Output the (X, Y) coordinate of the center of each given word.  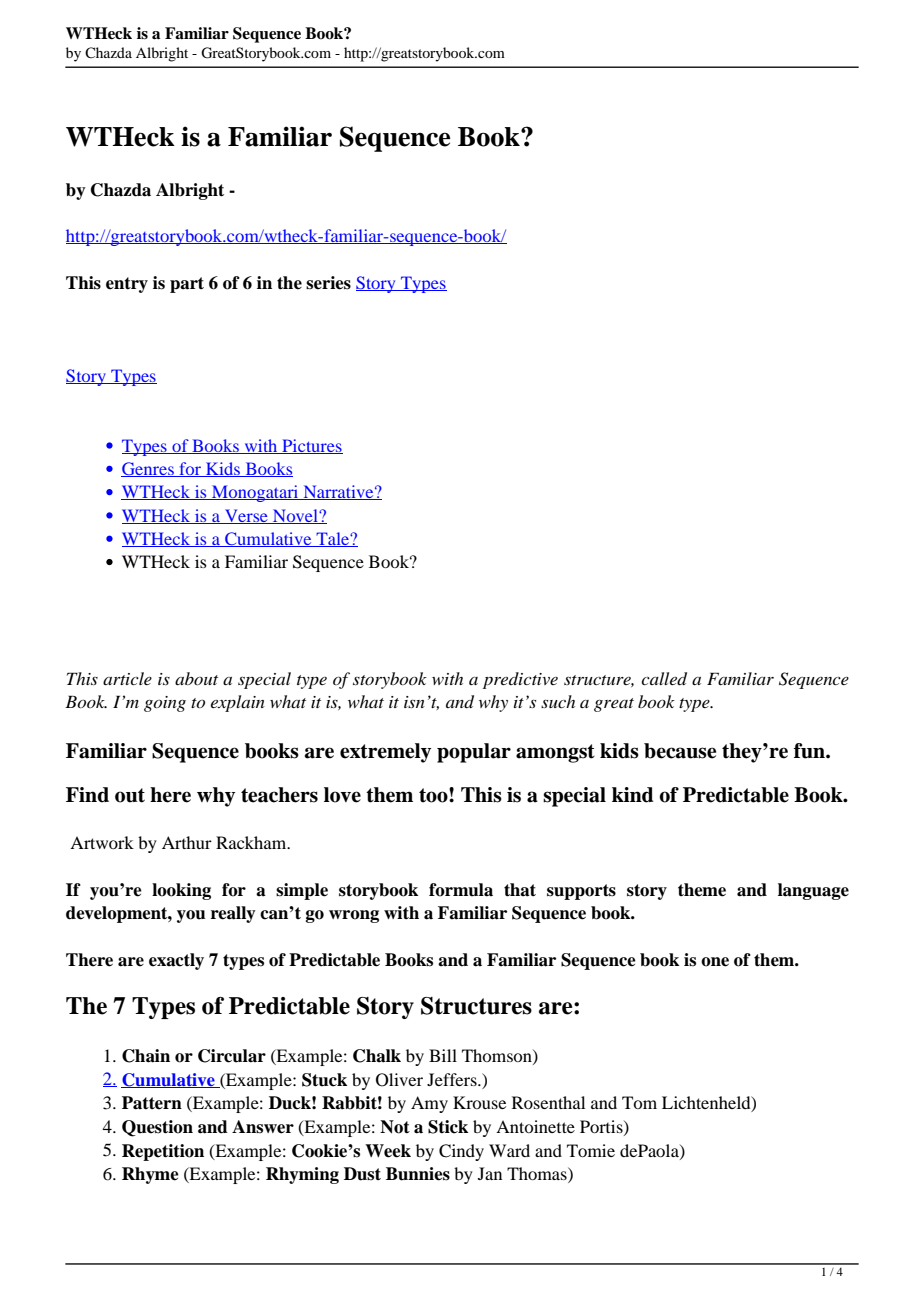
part (187, 285)
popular (474, 753)
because (680, 751)
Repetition (163, 1152)
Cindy (461, 1152)
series (328, 283)
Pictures (311, 446)
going (165, 704)
